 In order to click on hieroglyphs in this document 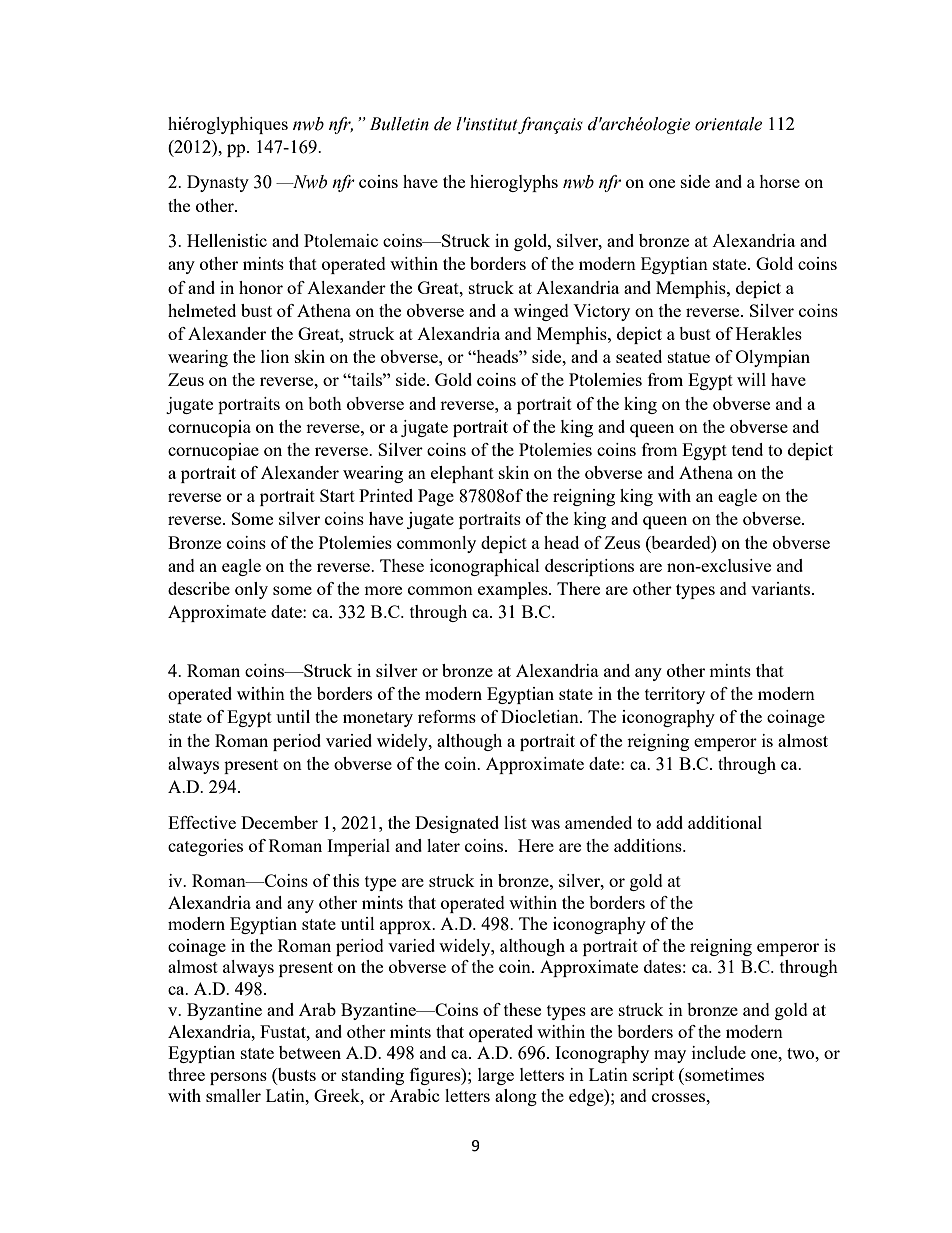, I will do `click(514, 183)`.
